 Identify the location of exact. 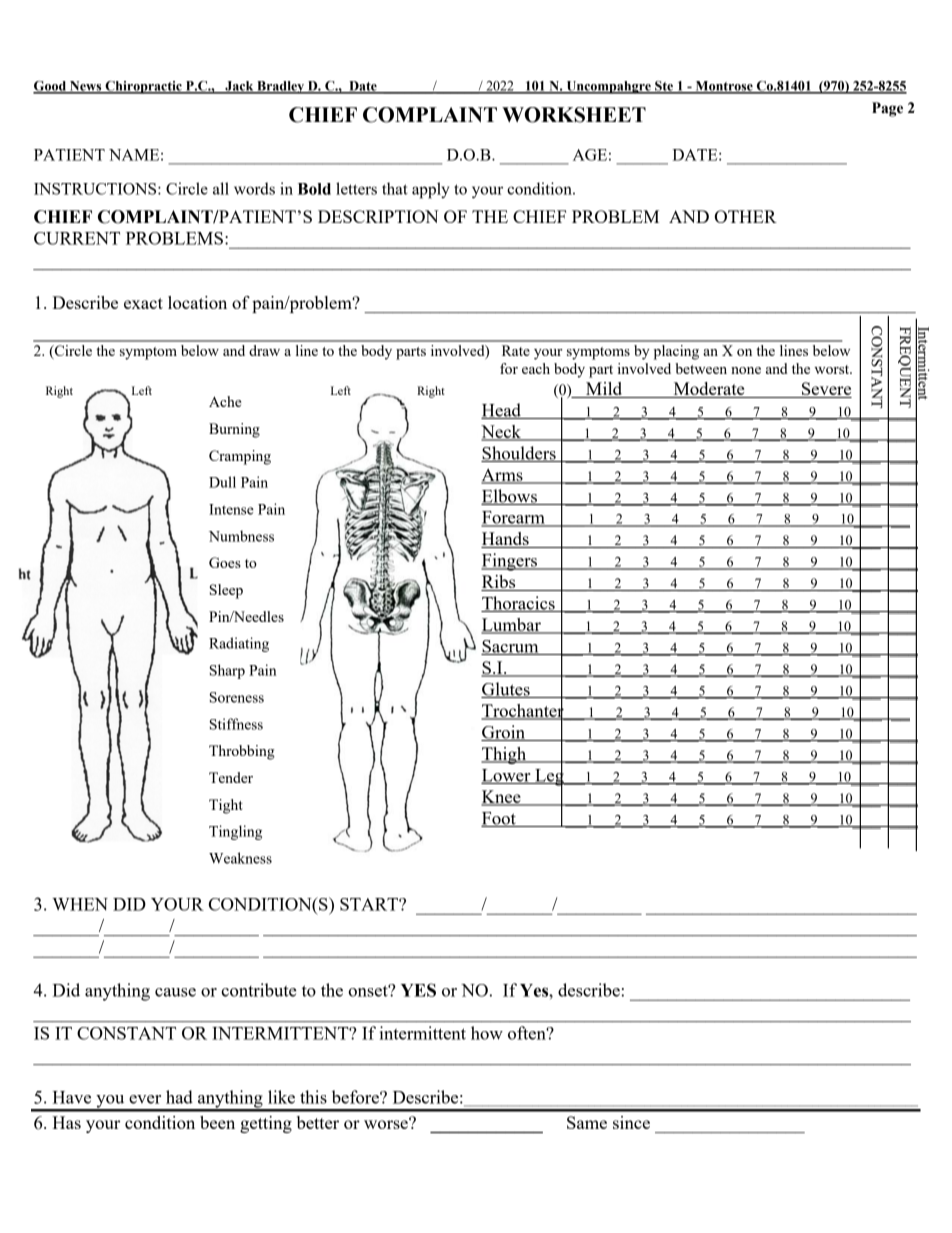
(143, 303).
